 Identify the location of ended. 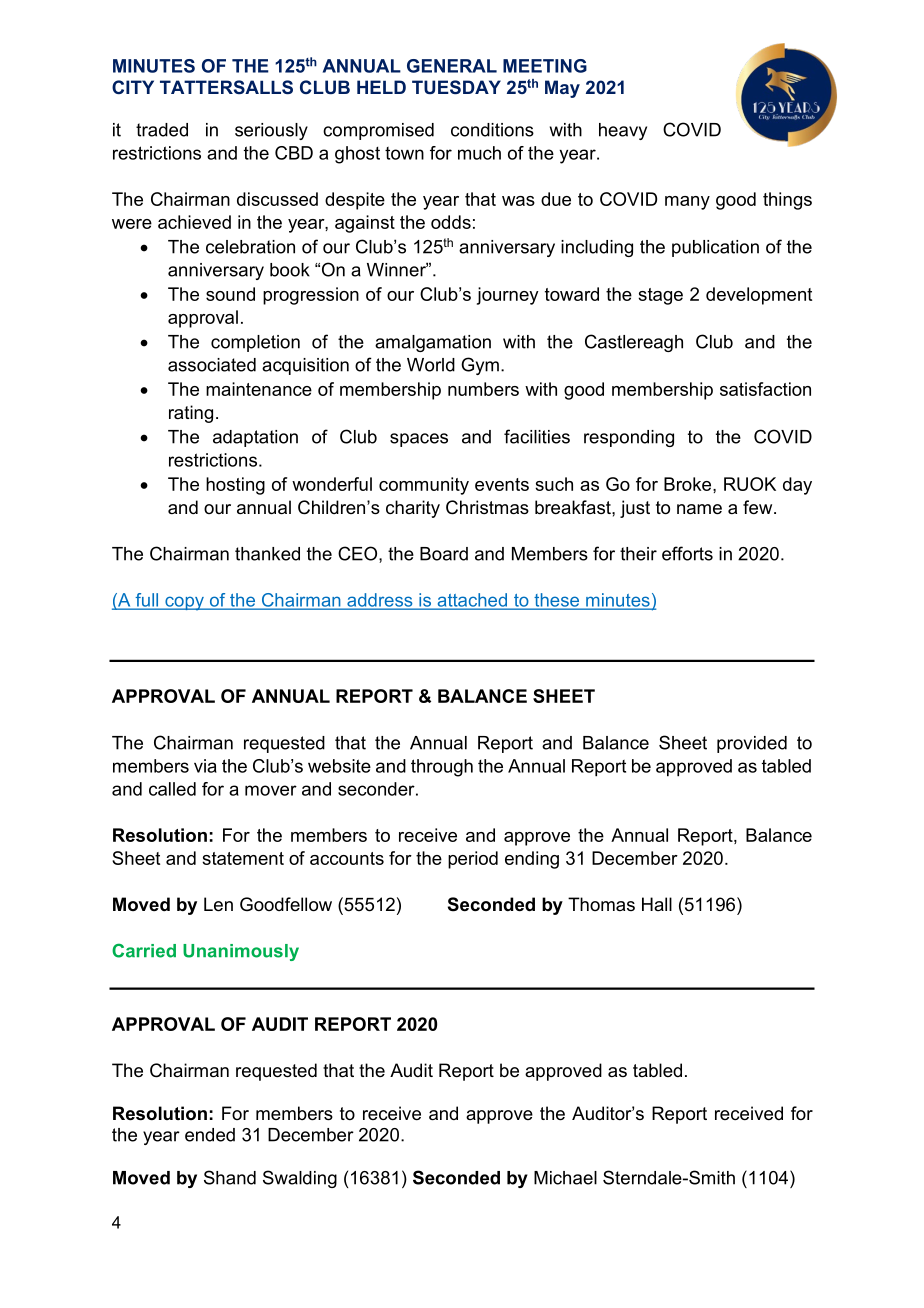
(210, 1135).
